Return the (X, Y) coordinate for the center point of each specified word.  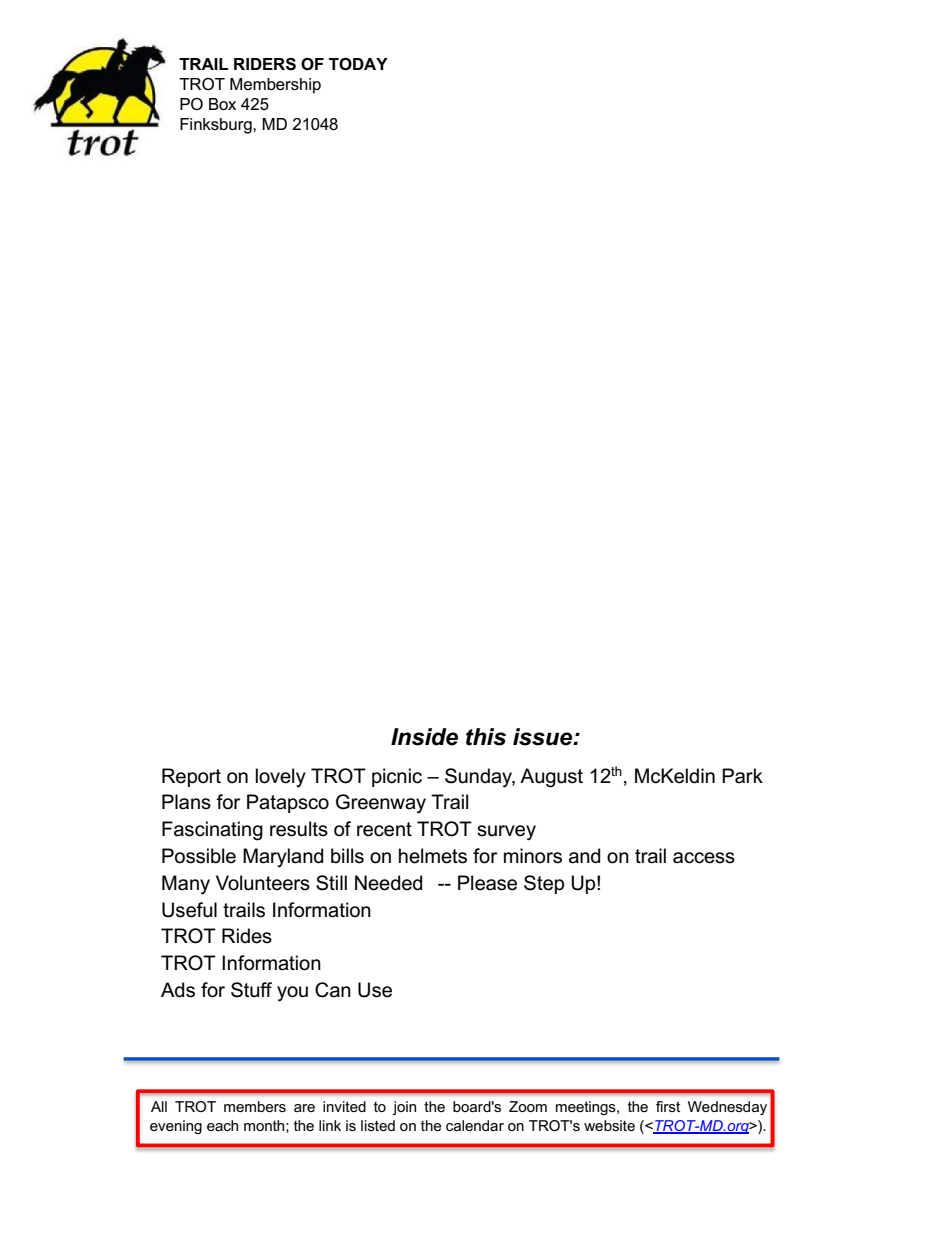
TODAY (358, 64)
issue (544, 737)
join (404, 1108)
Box (222, 104)
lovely (281, 777)
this (486, 737)
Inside (424, 737)
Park (742, 776)
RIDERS (265, 64)
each (222, 1125)
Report (191, 777)
